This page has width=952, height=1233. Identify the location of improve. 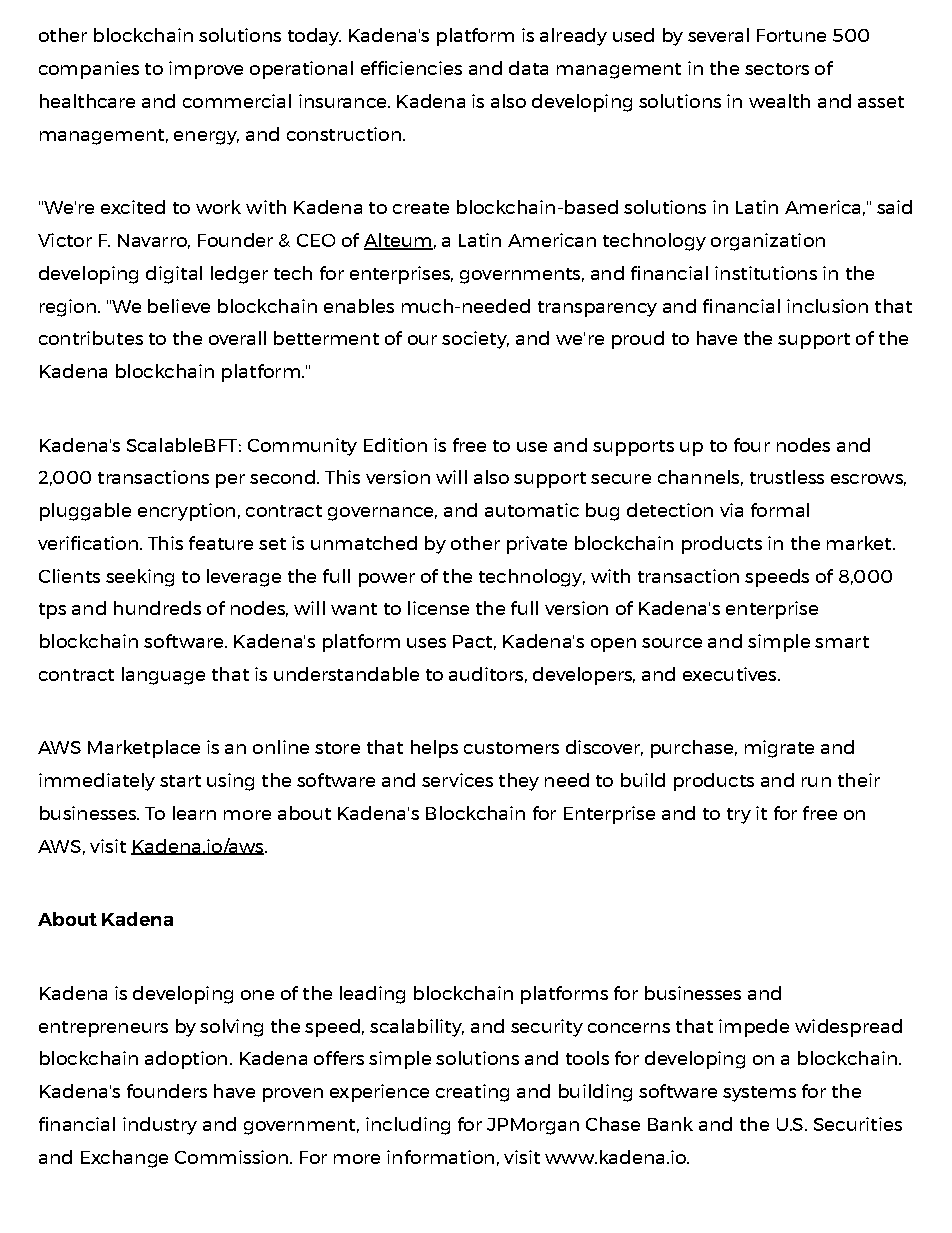
(206, 70).
